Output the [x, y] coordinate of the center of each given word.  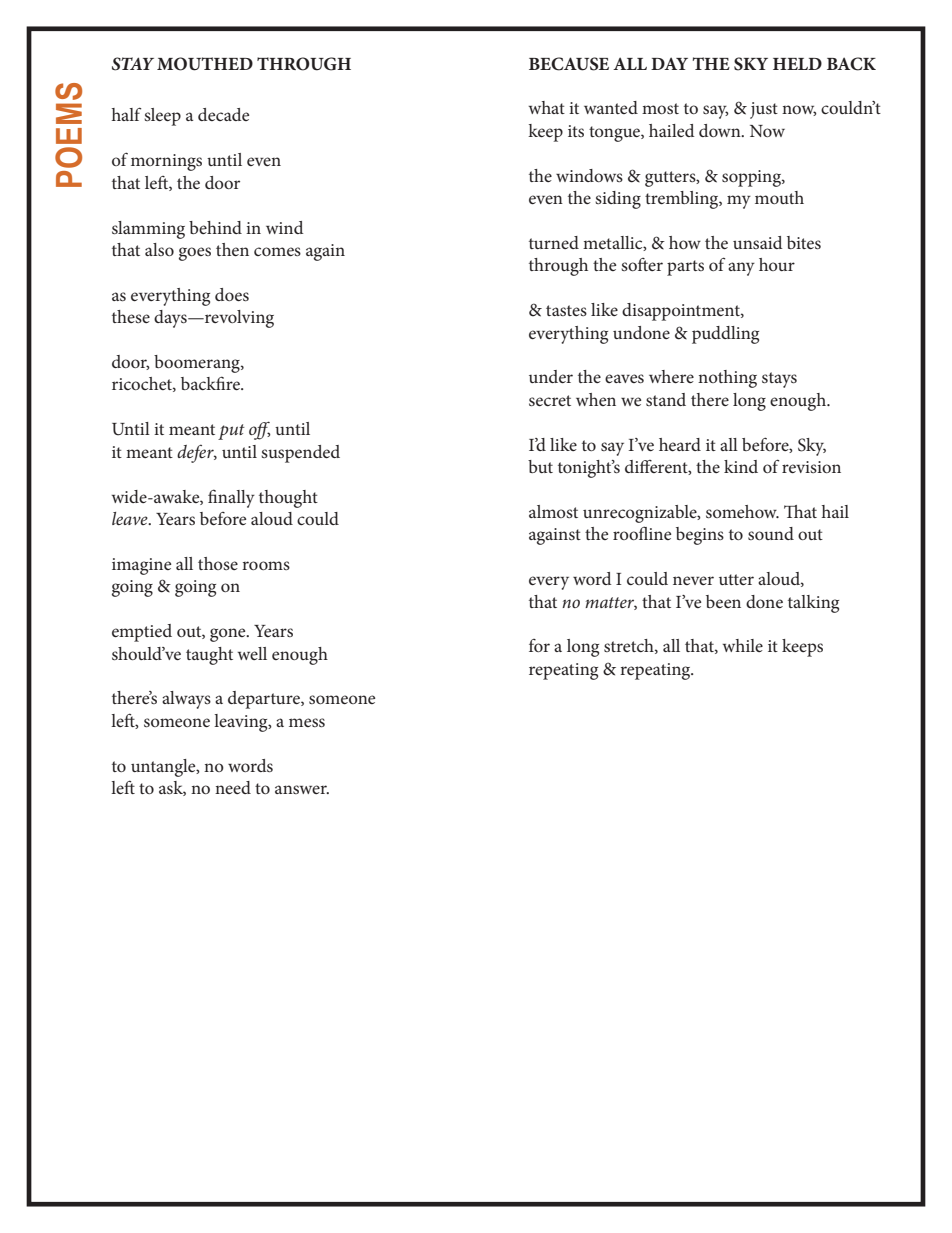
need [233, 787]
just [764, 110]
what [546, 107]
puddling [725, 335]
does [232, 294]
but [540, 466]
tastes [566, 310]
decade [223, 114]
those [218, 563]
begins [700, 536]
